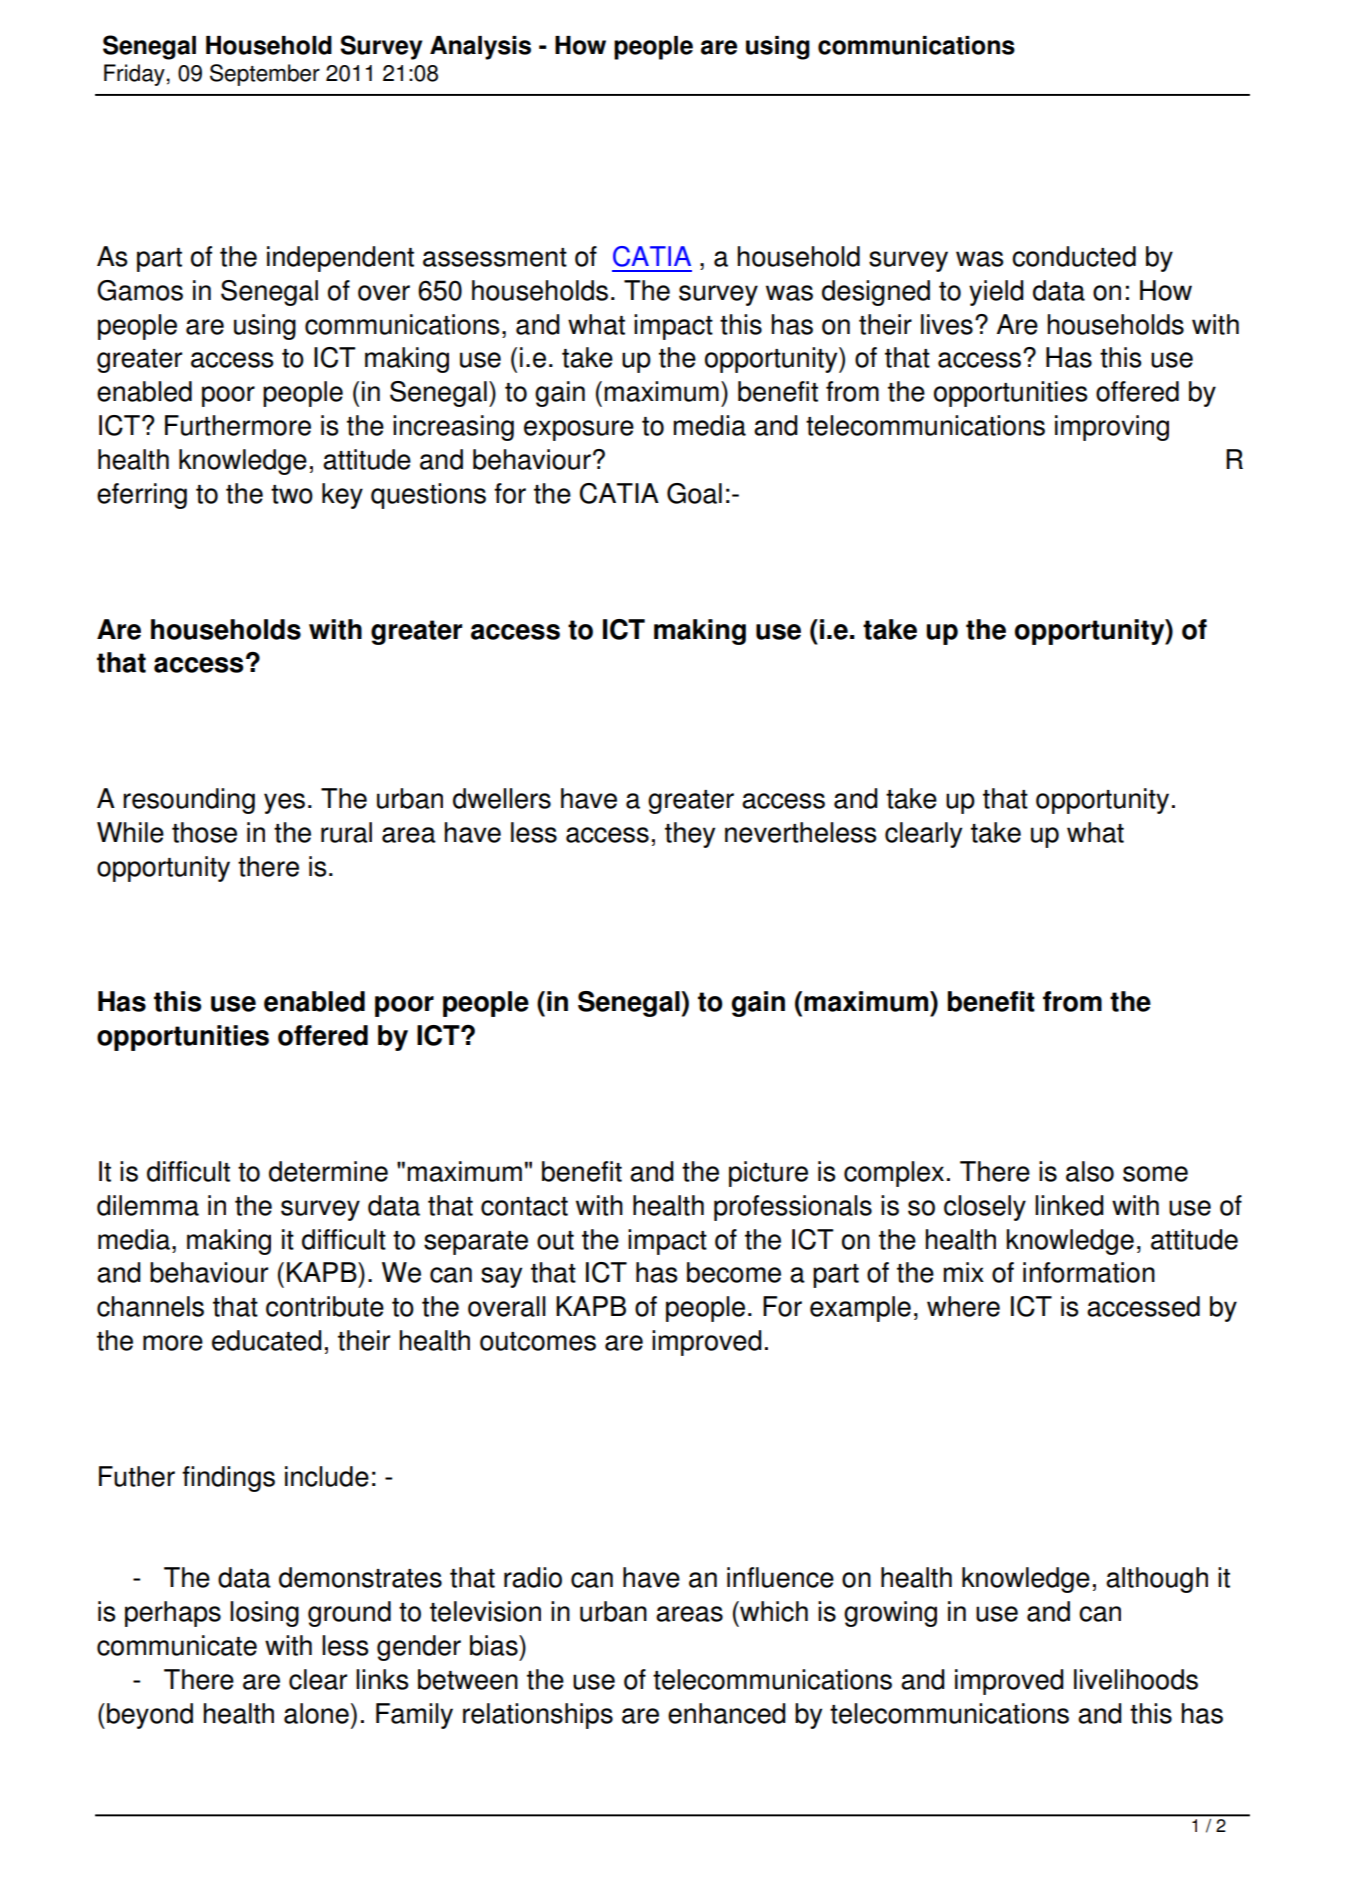 The width and height of the screenshot is (1345, 1902). Describe the element at coordinates (1074, 256) in the screenshot. I see `conducted` at that location.
